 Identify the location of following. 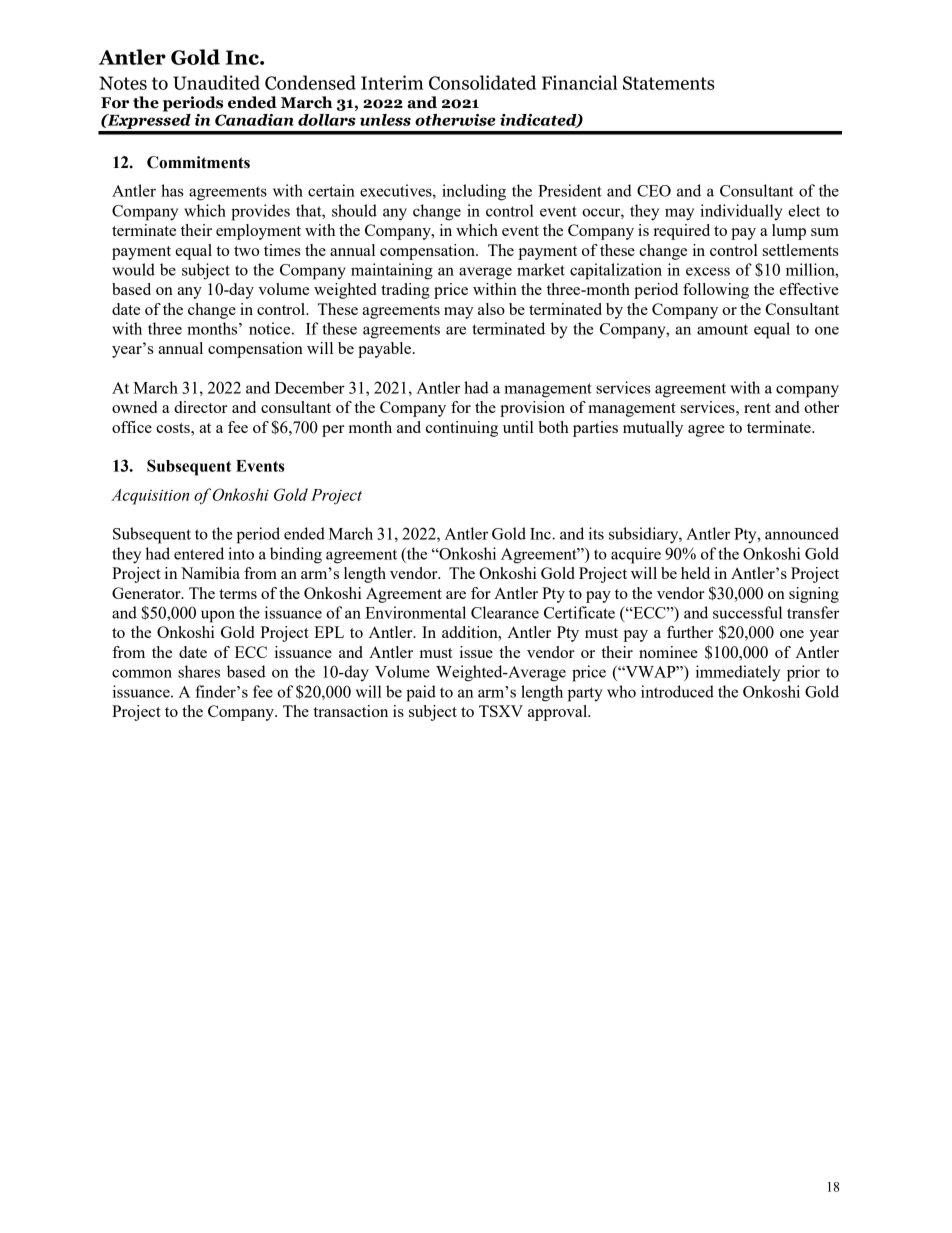
(716, 291).
